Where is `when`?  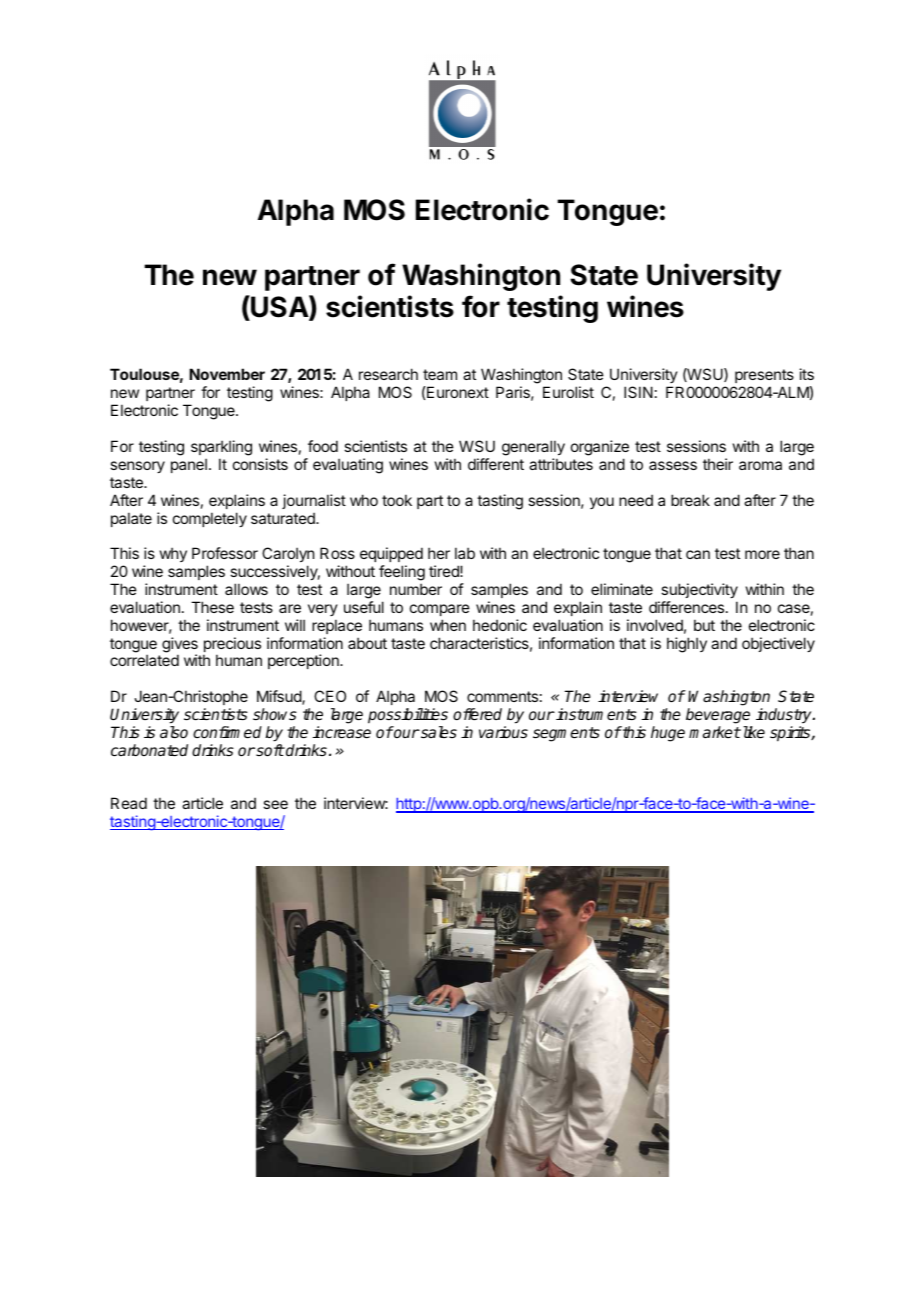 when is located at coordinates (448, 625).
